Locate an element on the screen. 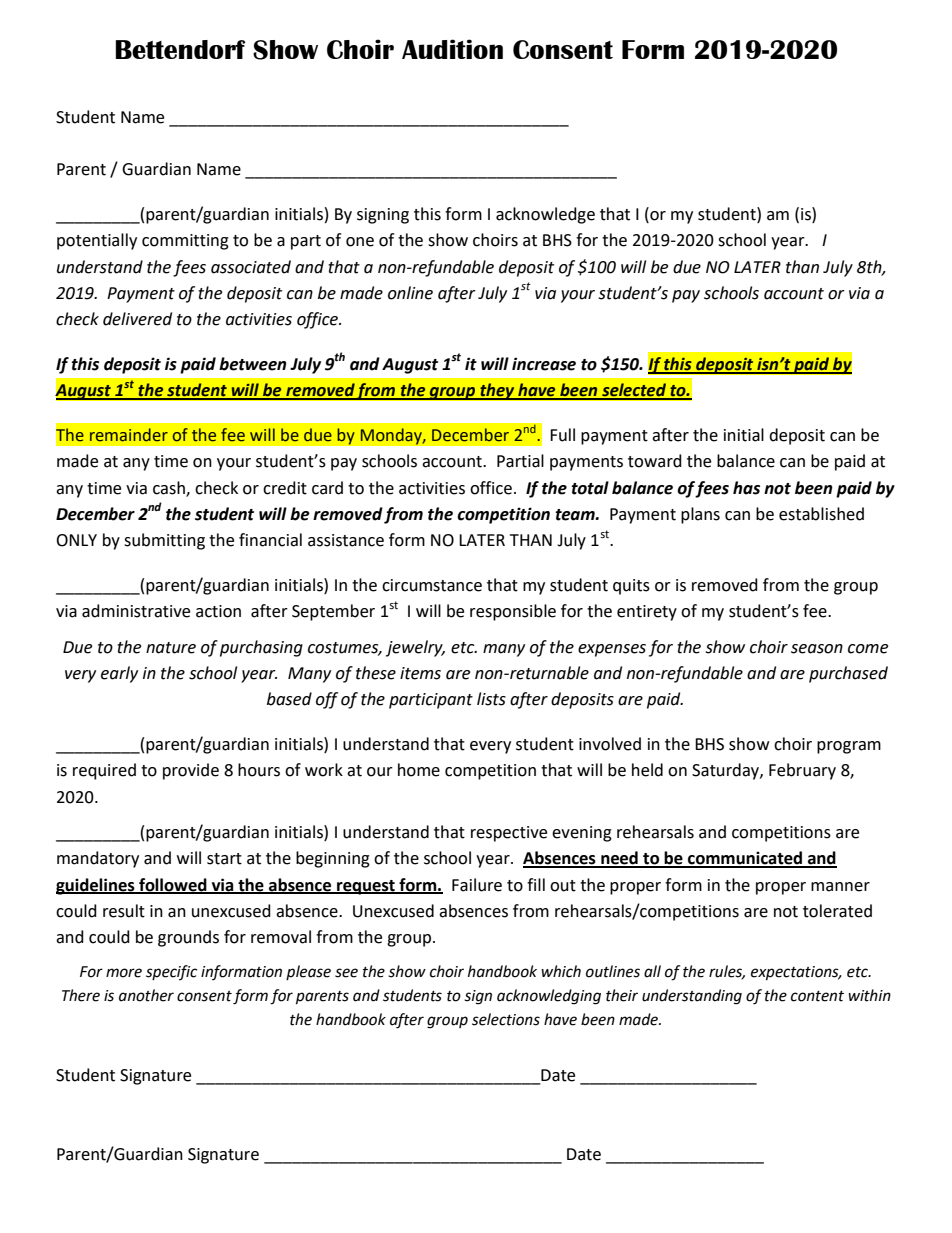  committing is located at coordinates (185, 242).
